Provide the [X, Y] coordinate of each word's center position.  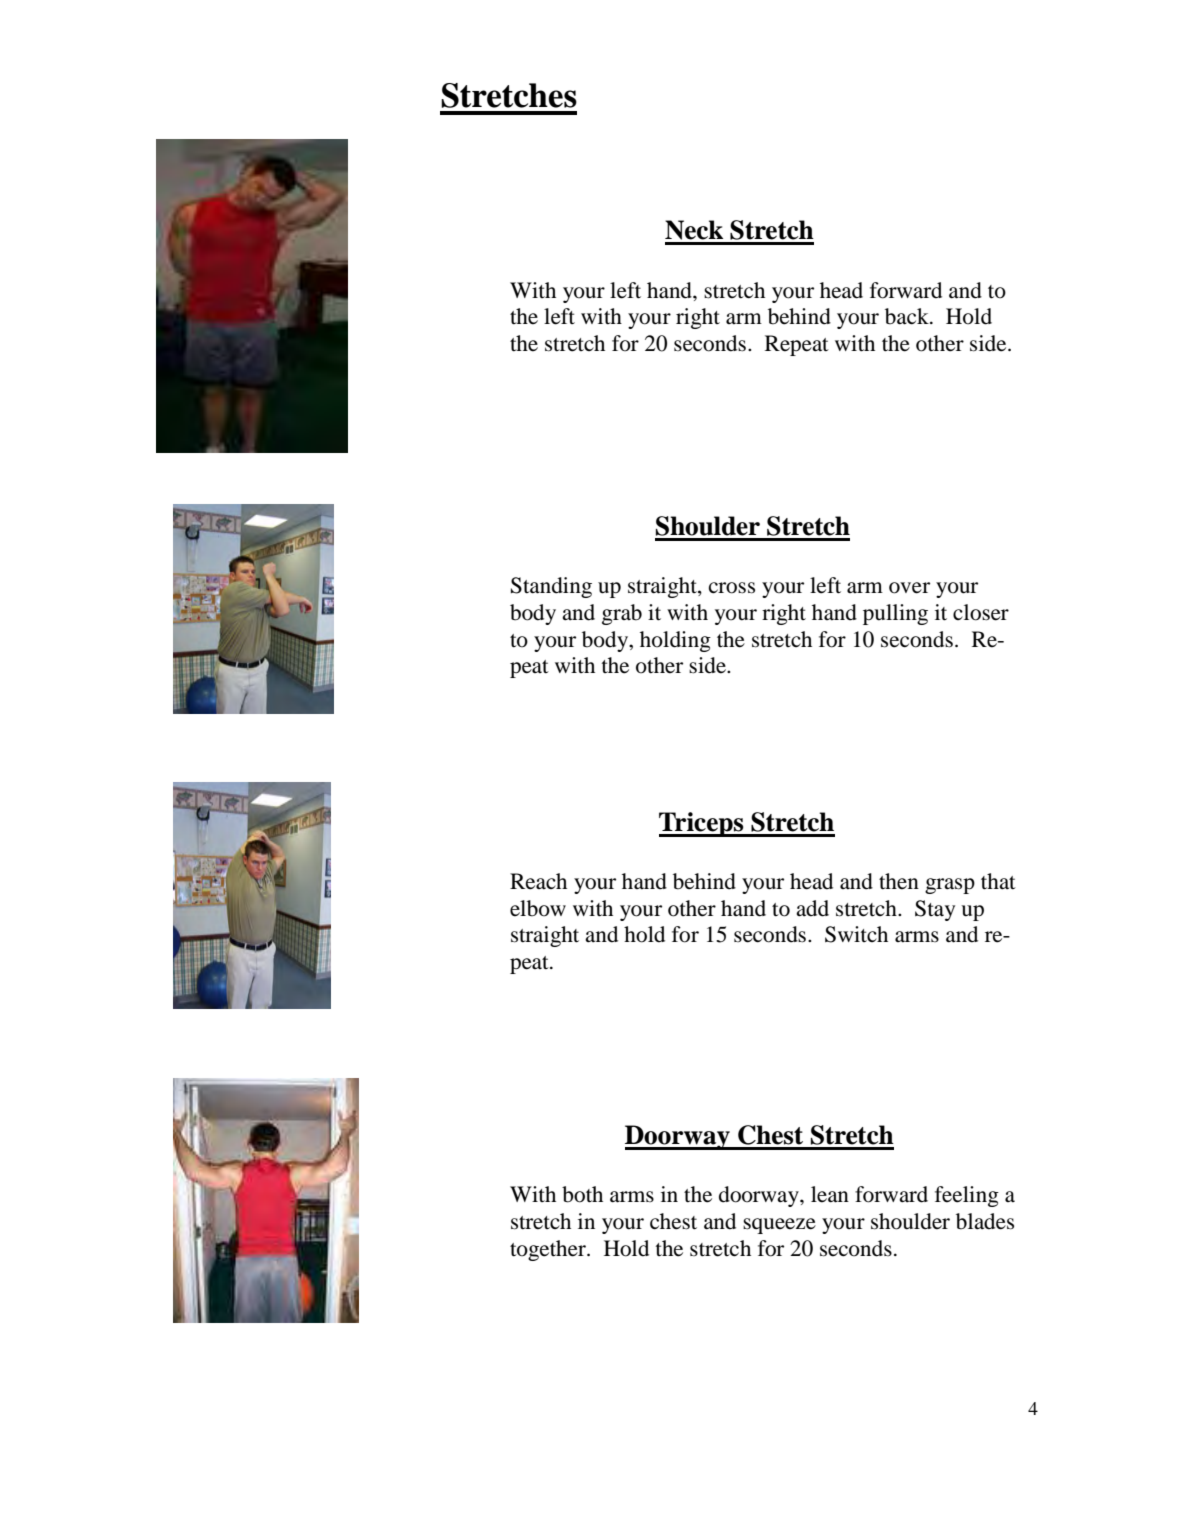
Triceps [702, 824]
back [908, 316]
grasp [950, 886]
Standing [551, 587]
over [909, 588]
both [582, 1194]
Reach [538, 881]
